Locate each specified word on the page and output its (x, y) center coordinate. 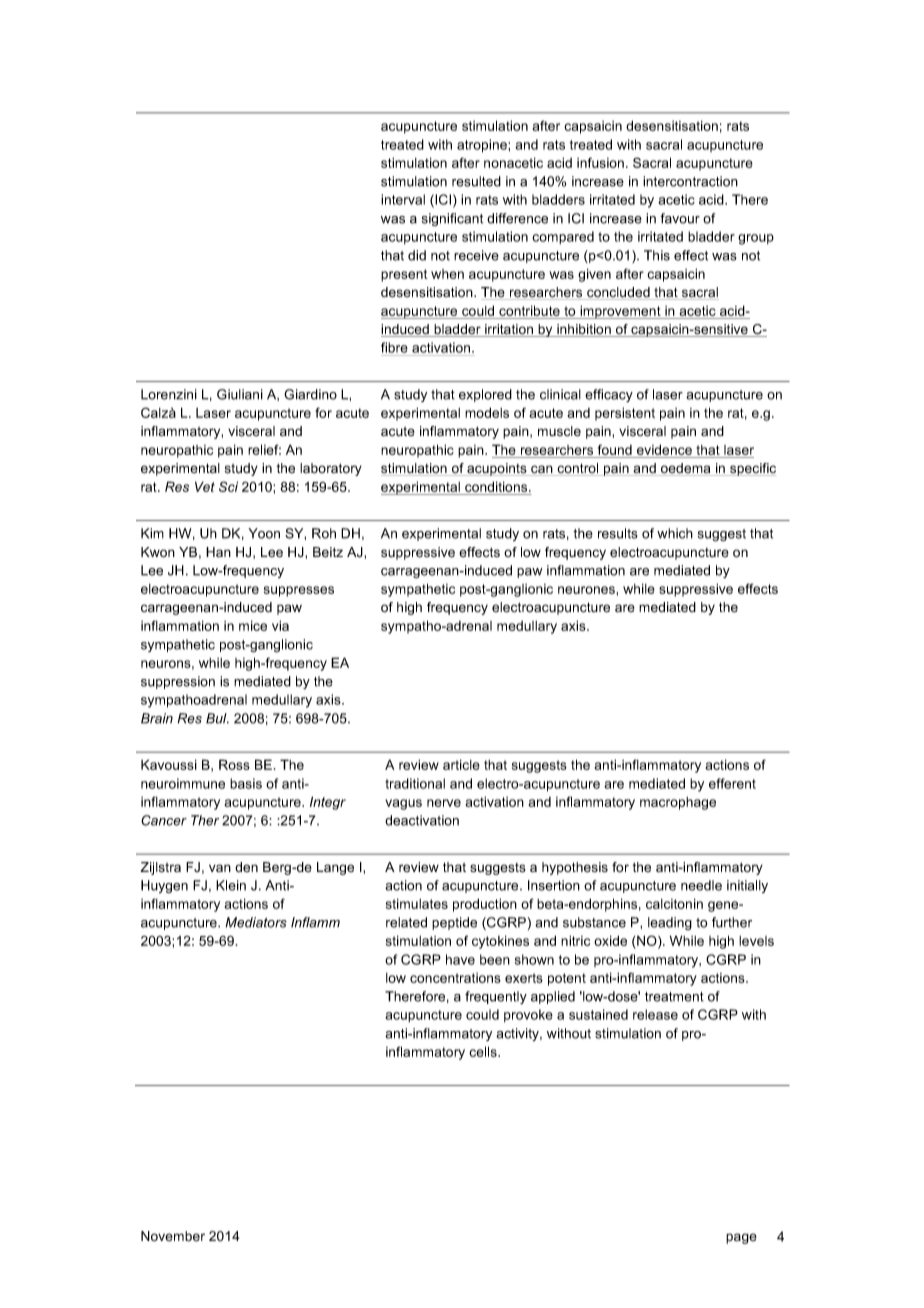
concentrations (455, 978)
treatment (674, 997)
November (173, 1236)
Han (218, 552)
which (675, 533)
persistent (625, 414)
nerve (444, 803)
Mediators (256, 922)
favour (680, 218)
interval (403, 199)
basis (246, 783)
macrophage (678, 803)
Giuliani (240, 394)
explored (485, 395)
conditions (497, 486)
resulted (476, 181)
